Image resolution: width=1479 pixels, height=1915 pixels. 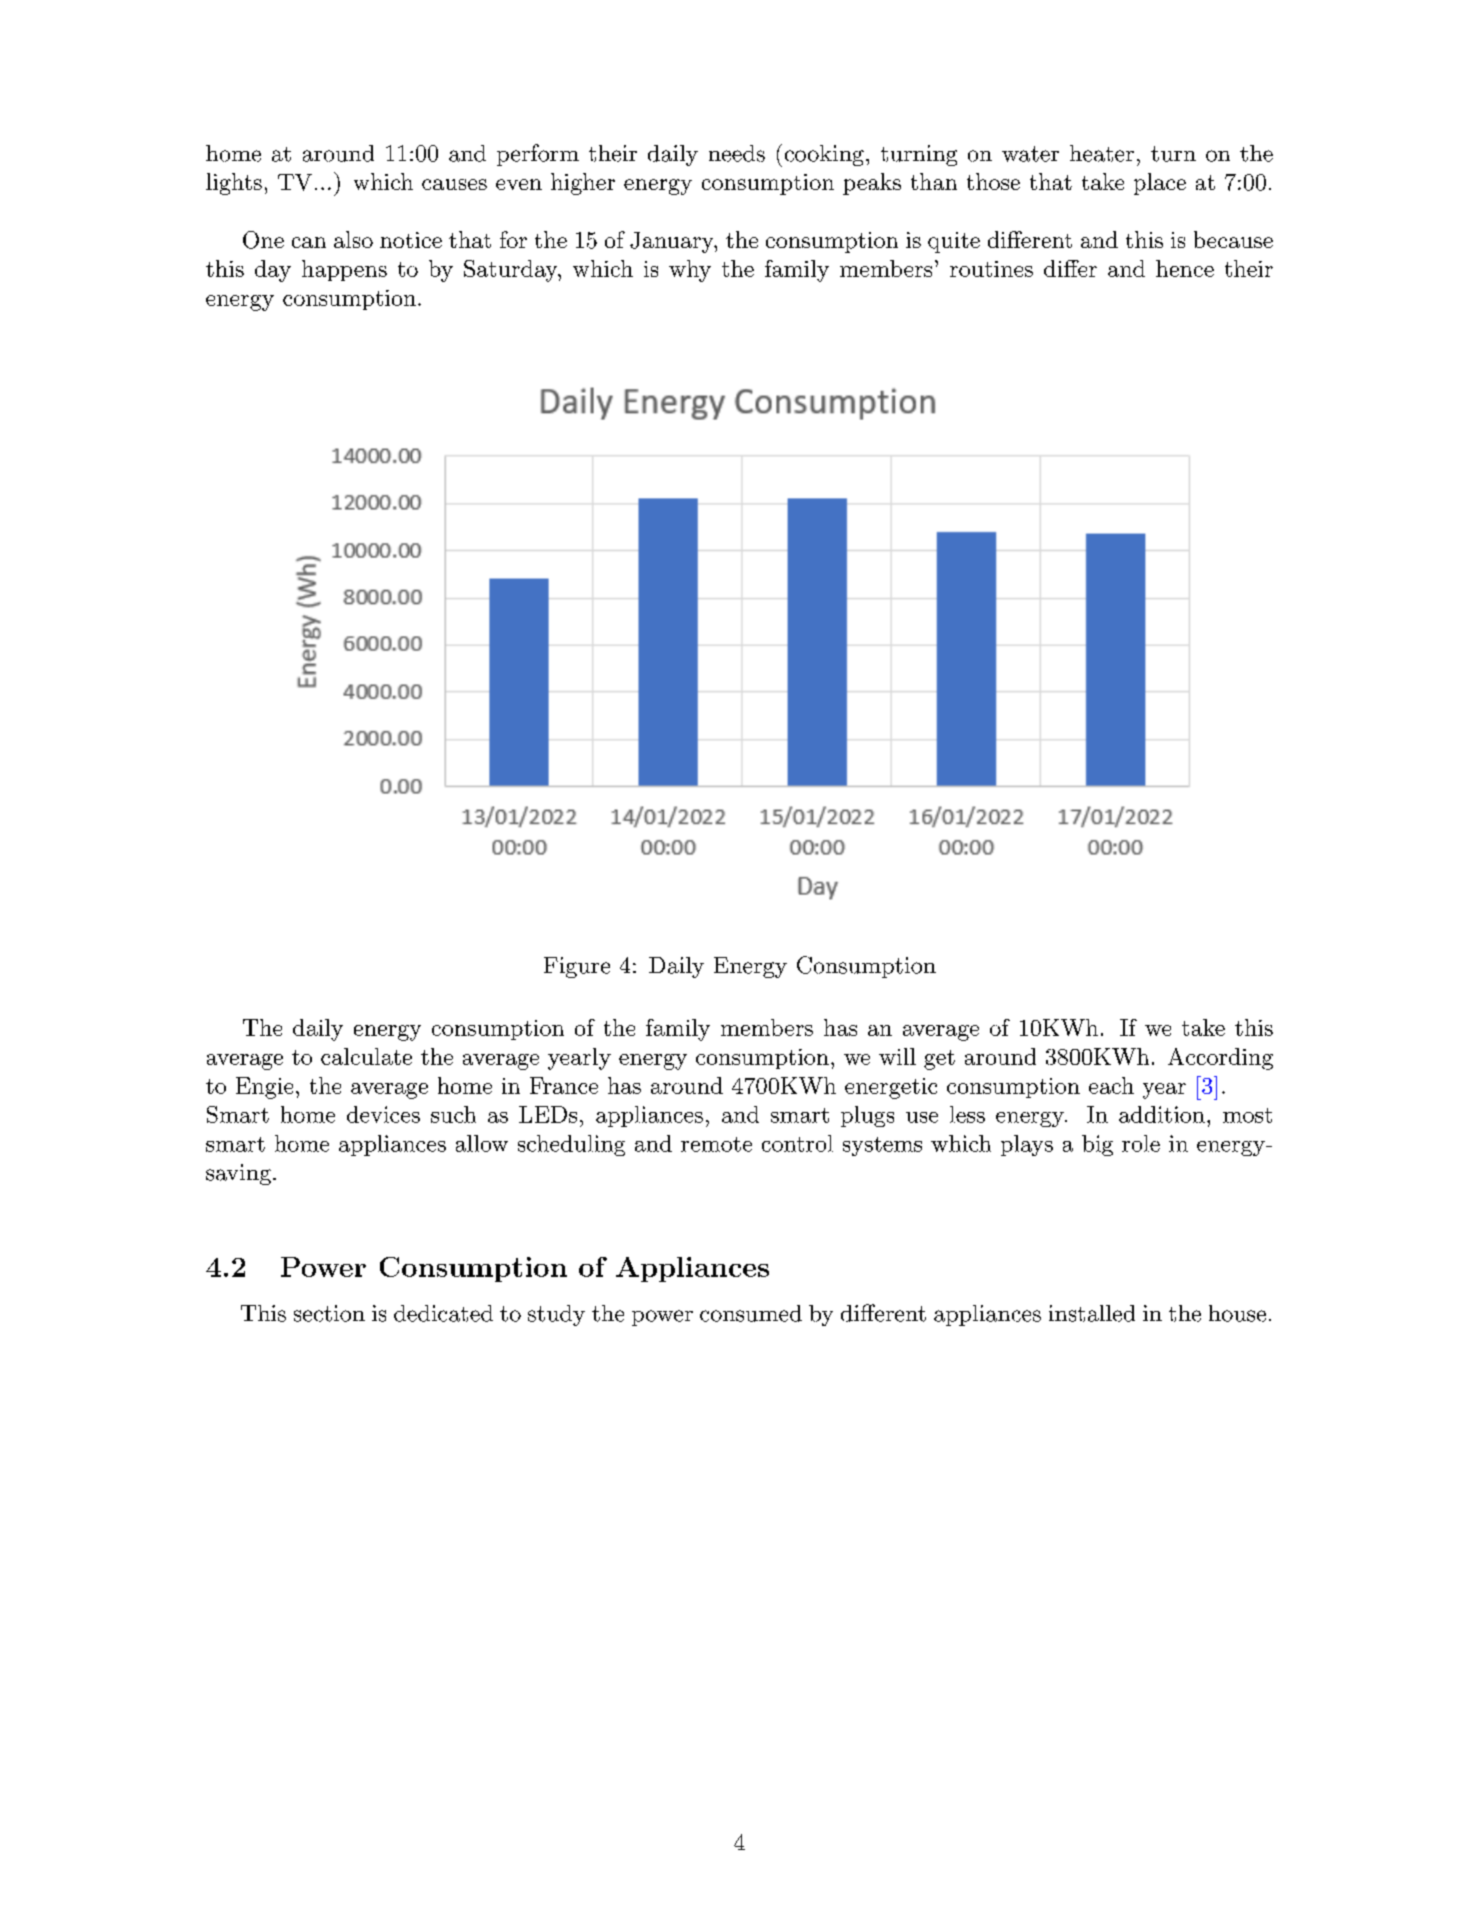 I want to click on will, so click(x=897, y=1056).
